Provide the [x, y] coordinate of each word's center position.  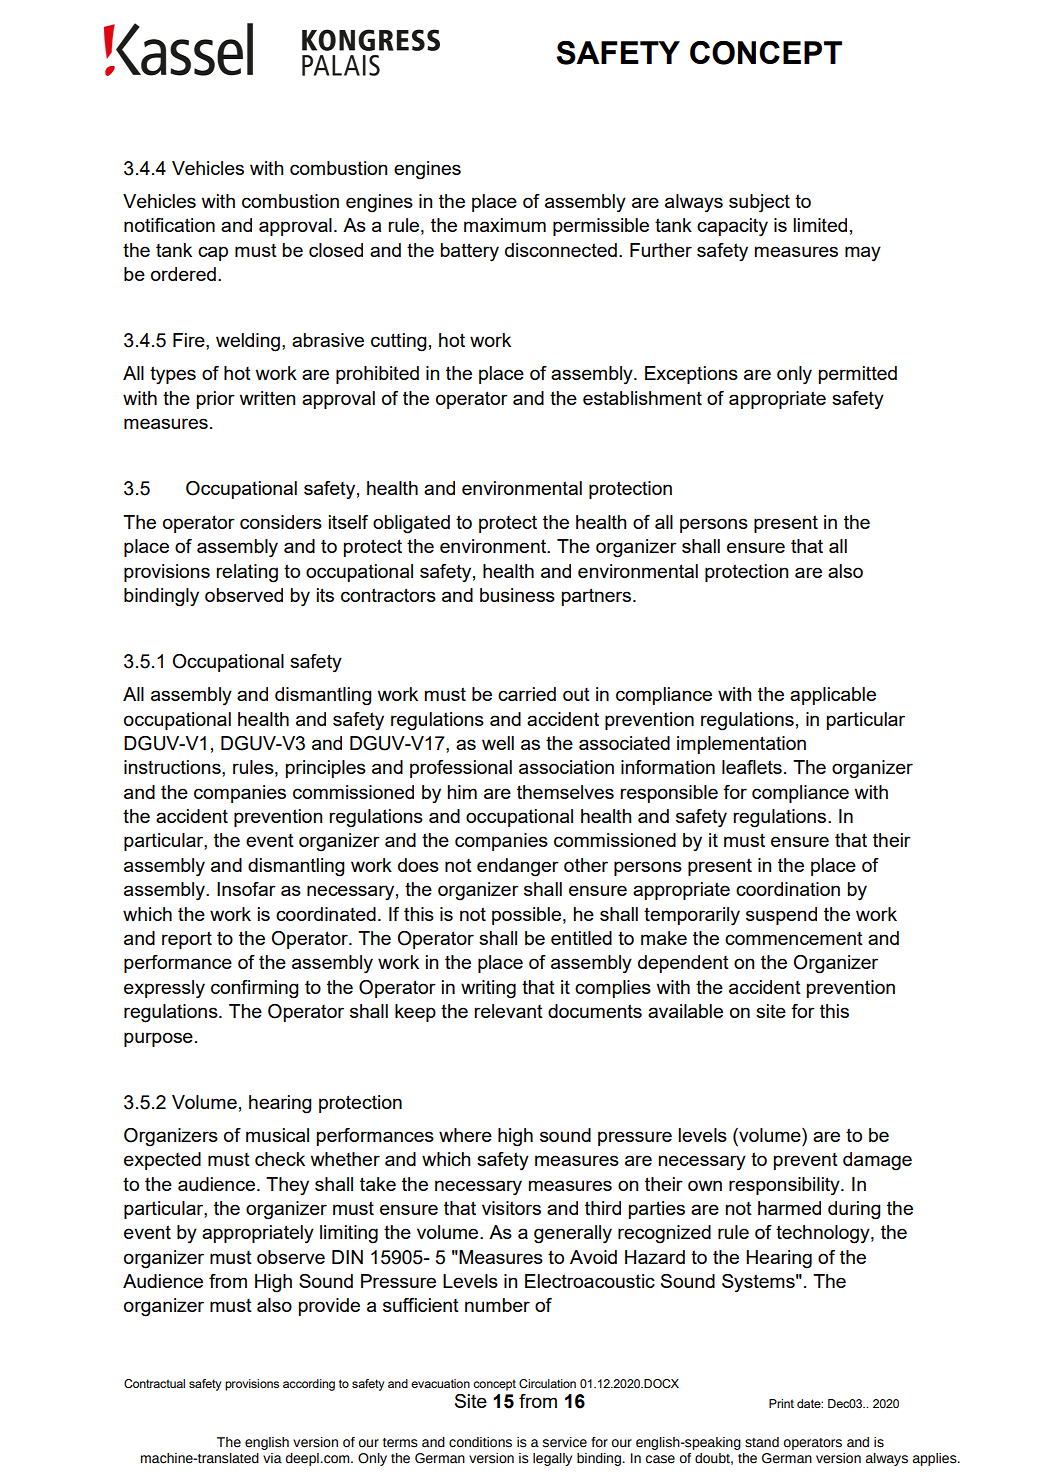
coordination [788, 889]
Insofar [246, 889]
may [863, 254]
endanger [518, 867]
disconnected [561, 250]
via [272, 1458]
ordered [183, 274]
